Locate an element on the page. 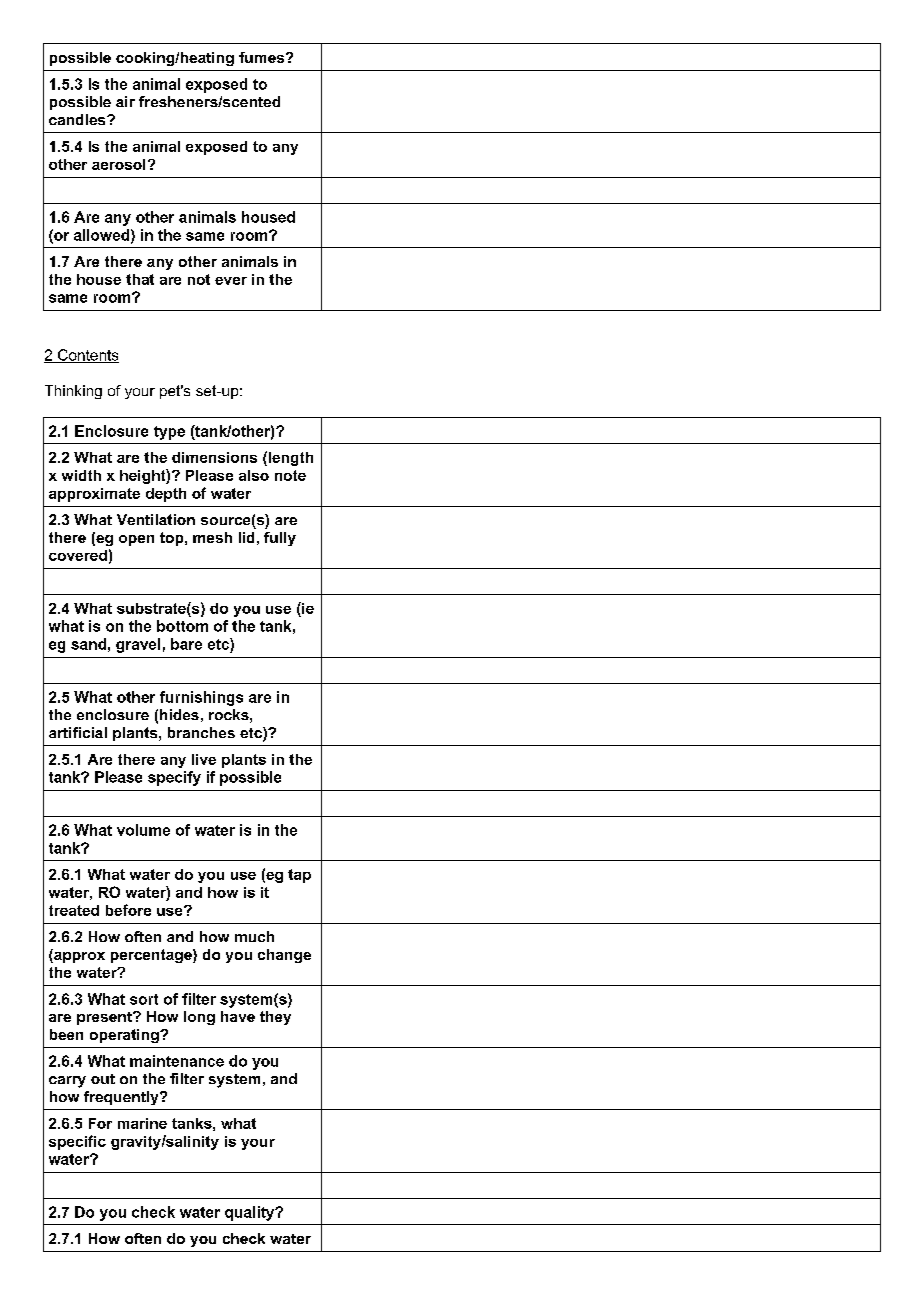 The height and width of the image is (1308, 924). artificial is located at coordinates (78, 732).
